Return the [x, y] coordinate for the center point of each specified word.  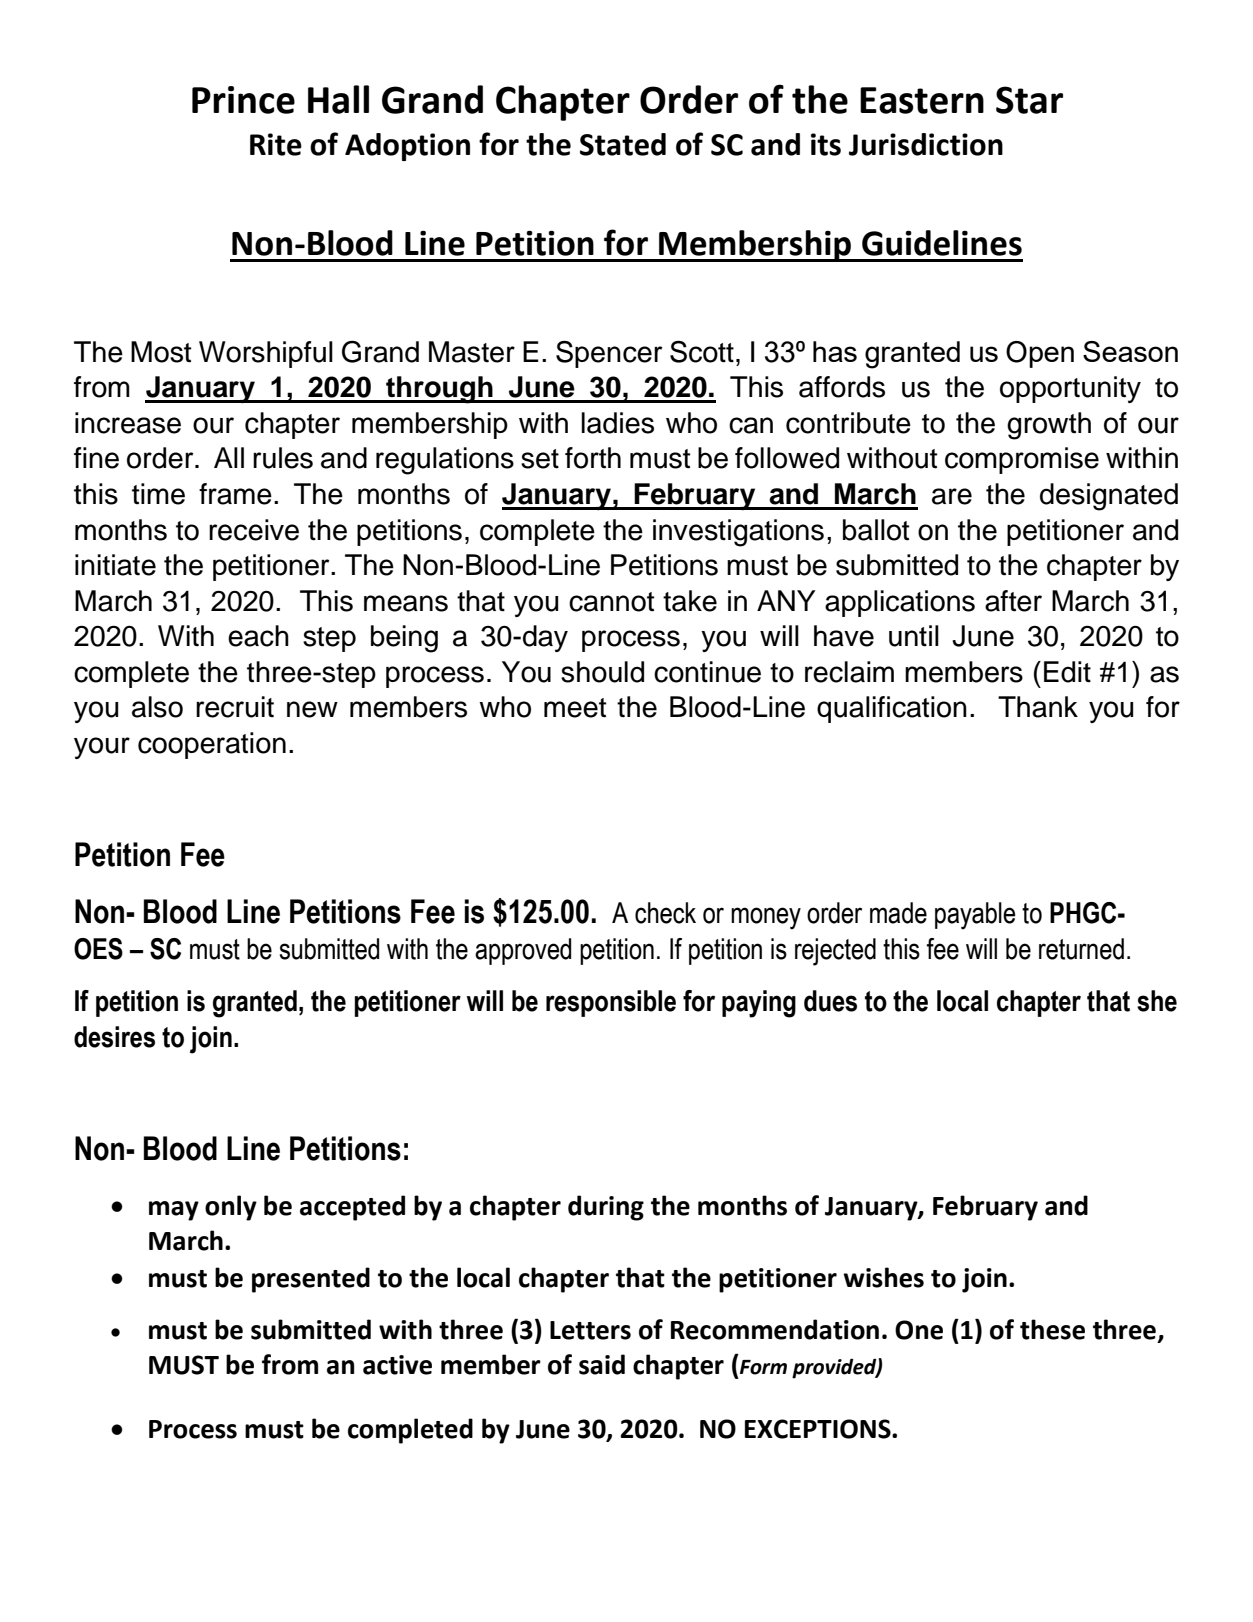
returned [1081, 949]
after [1013, 601]
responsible [611, 1003]
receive [254, 530]
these [1052, 1329]
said [602, 1364]
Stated [623, 144]
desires [114, 1037]
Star [1029, 100]
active [397, 1365]
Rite [276, 144]
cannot [611, 602]
